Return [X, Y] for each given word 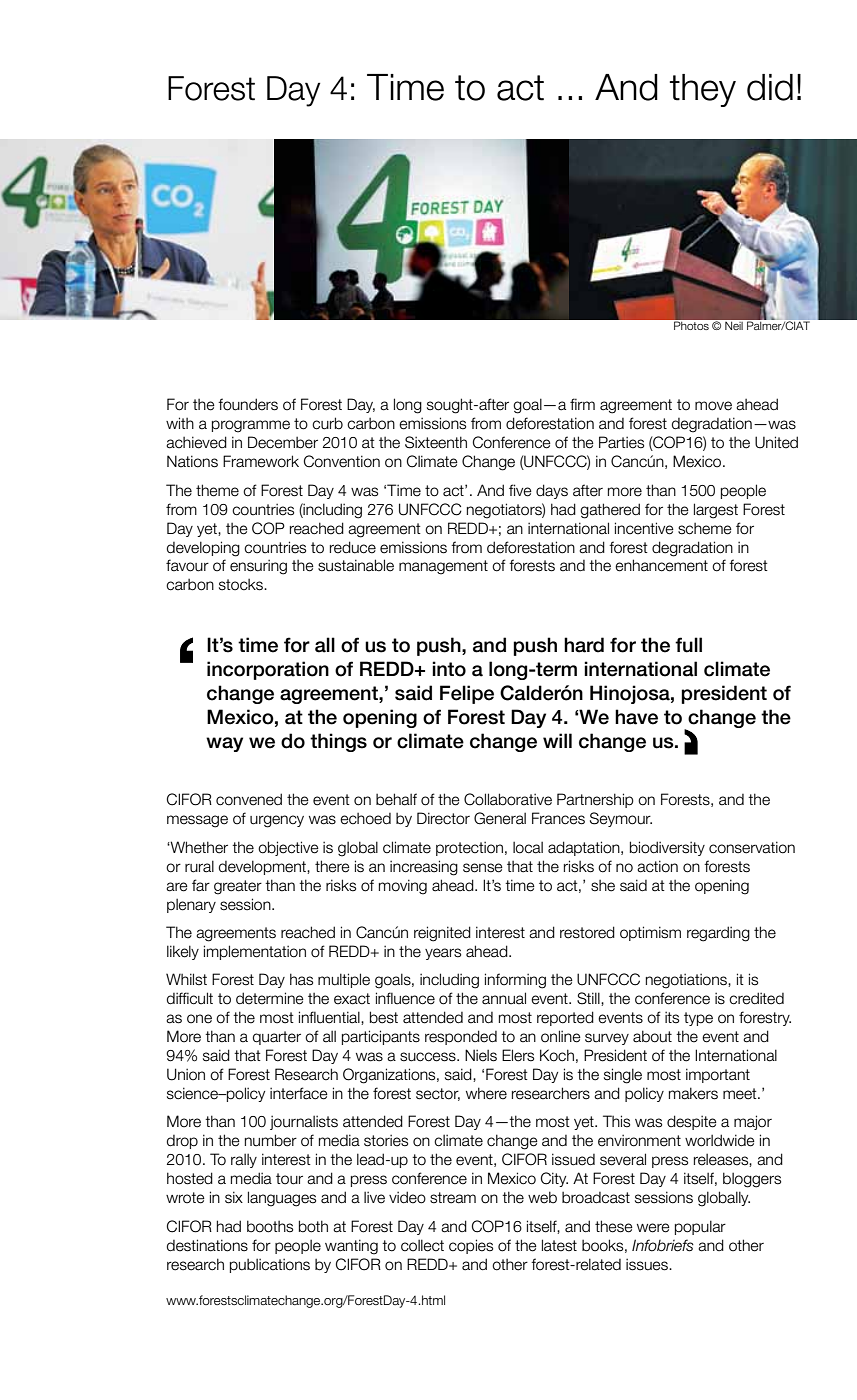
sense [483, 868]
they [703, 90]
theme [217, 490]
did [770, 87]
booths [270, 1226]
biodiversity [667, 848]
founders [248, 404]
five [520, 490]
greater [238, 887]
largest [716, 511]
